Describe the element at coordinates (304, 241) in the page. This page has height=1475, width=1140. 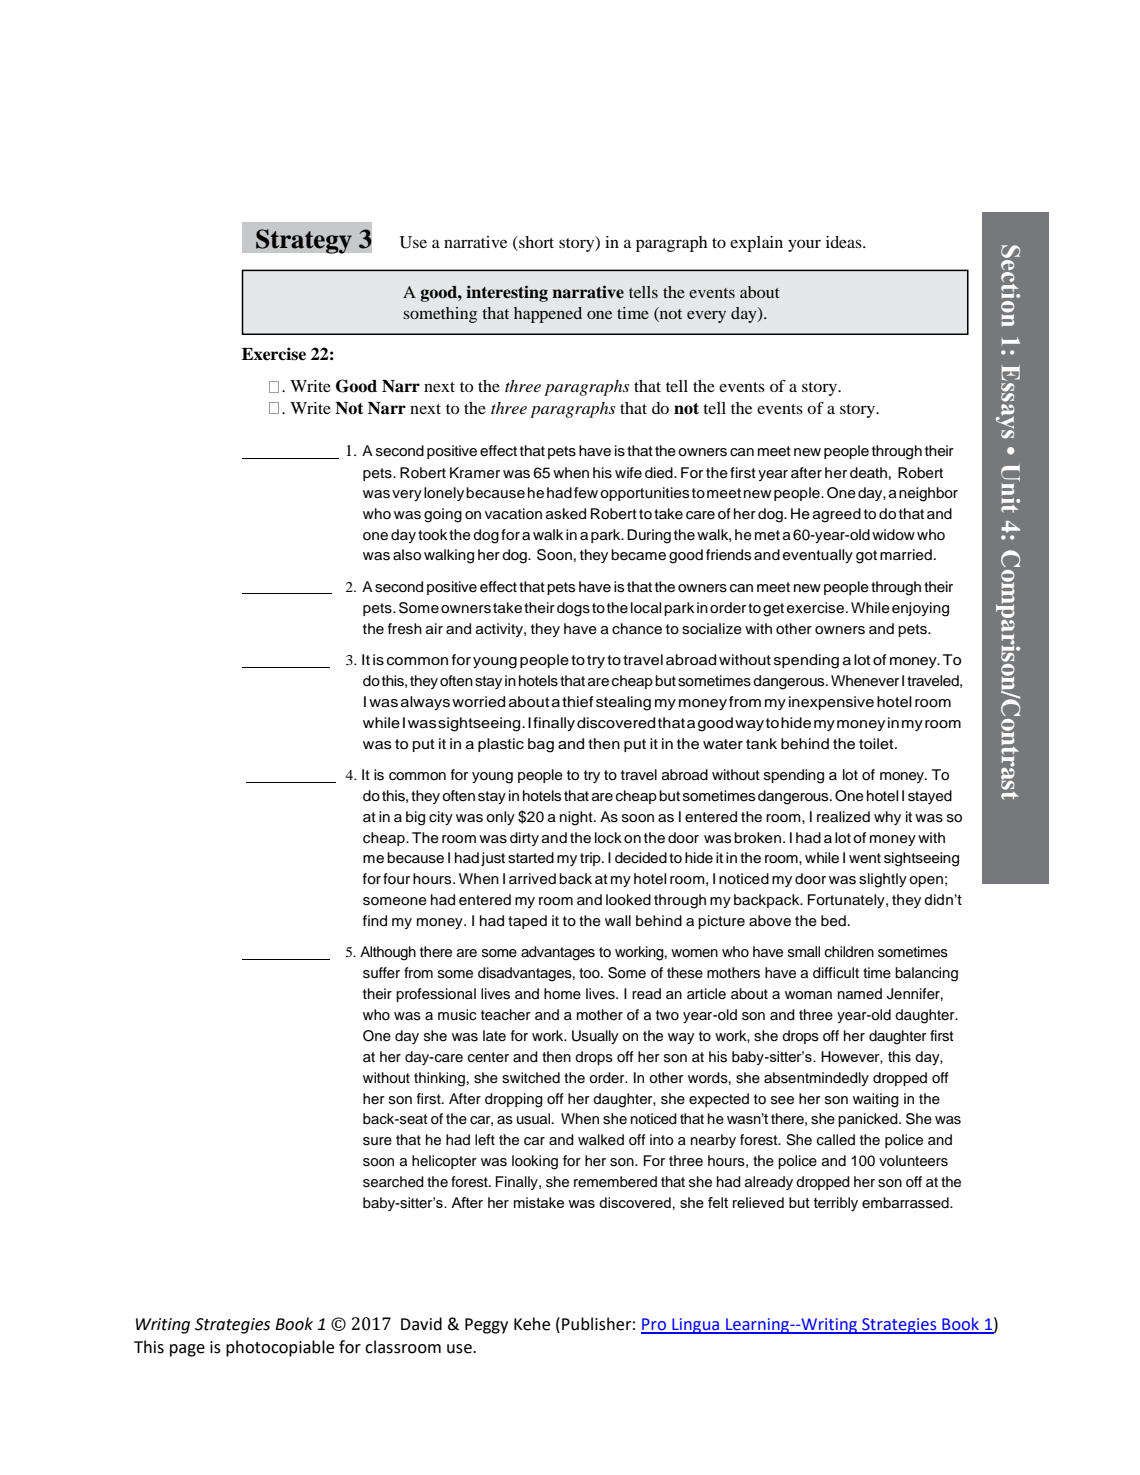
I see `Strategy` at that location.
